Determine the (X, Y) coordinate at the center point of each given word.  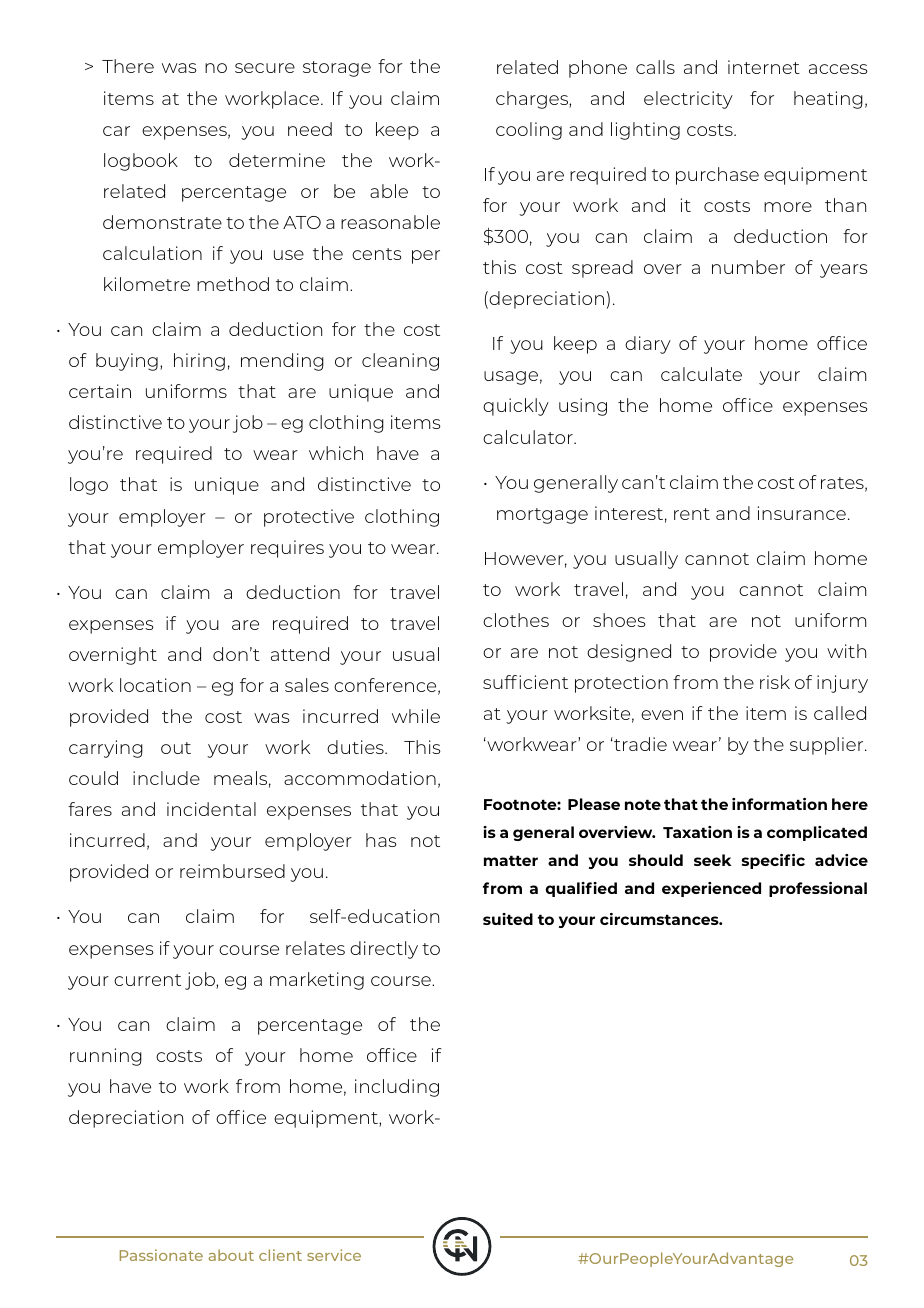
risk (775, 682)
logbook (141, 162)
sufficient (525, 682)
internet (764, 67)
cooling (529, 131)
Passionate (161, 1255)
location (155, 685)
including (397, 1088)
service (334, 1255)
